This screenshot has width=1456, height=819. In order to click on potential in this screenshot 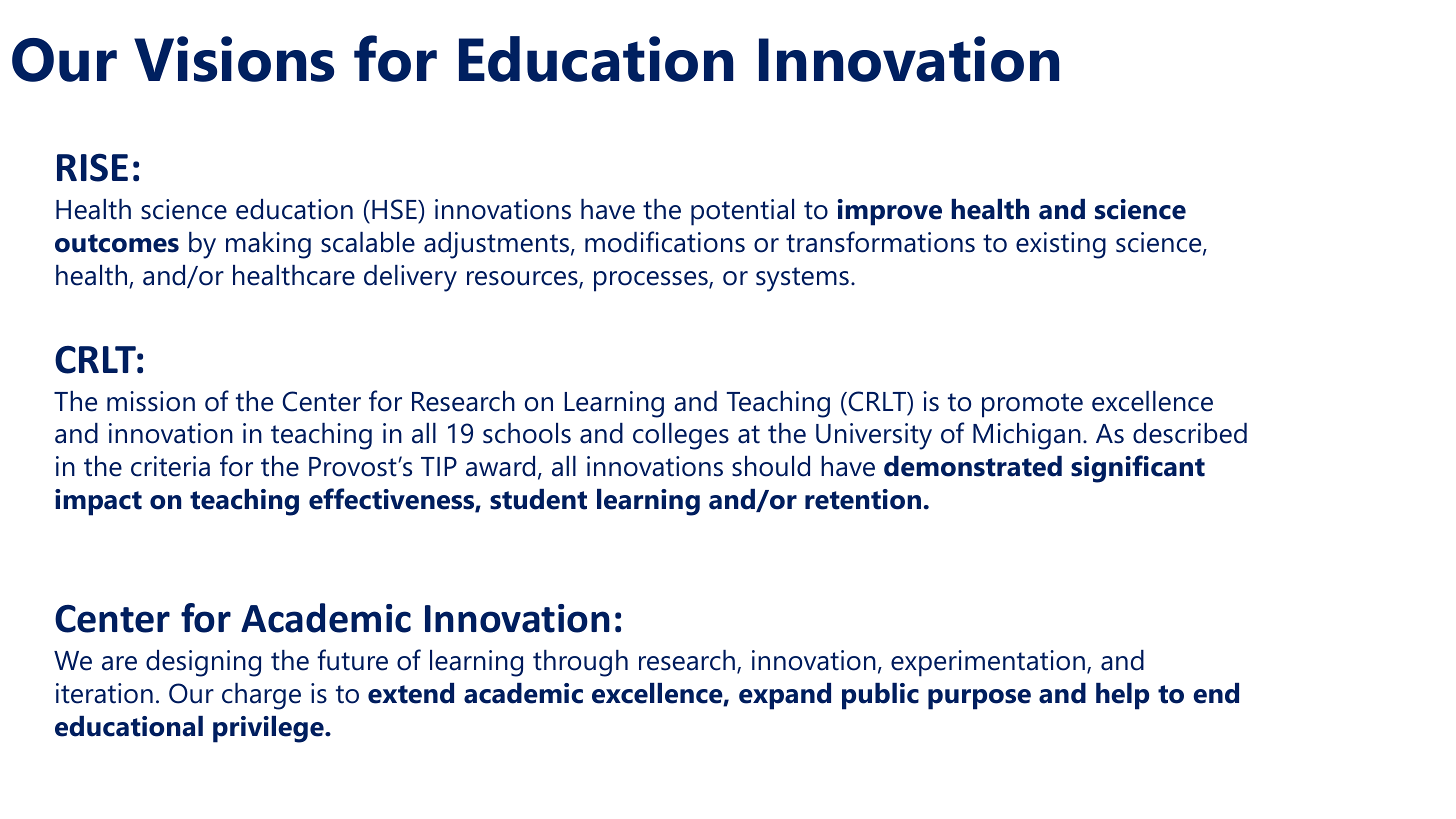, I will do `click(742, 212)`.
